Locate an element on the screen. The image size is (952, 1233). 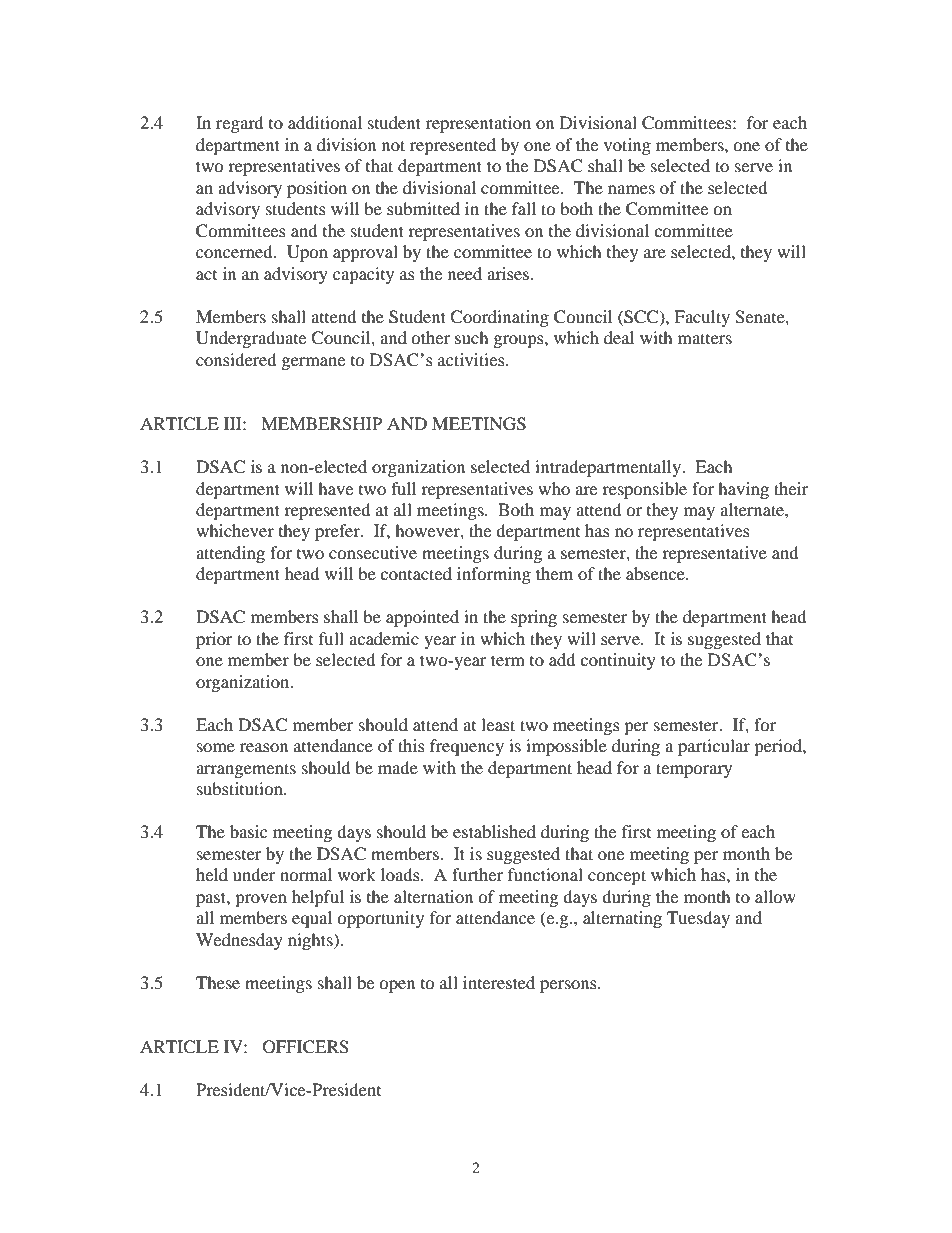
interested is located at coordinates (499, 982).
